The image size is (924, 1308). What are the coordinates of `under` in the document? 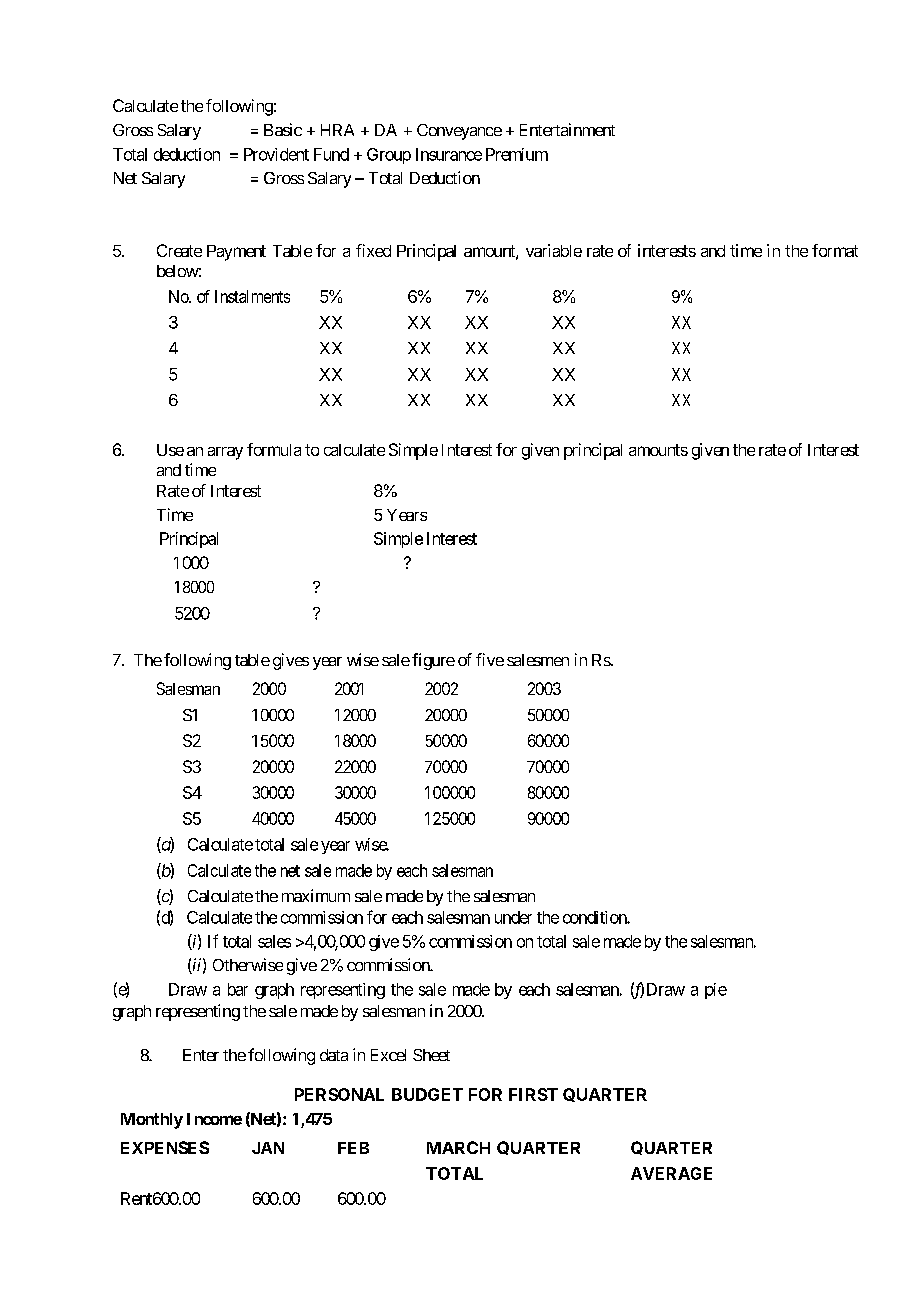 It's located at (513, 917).
